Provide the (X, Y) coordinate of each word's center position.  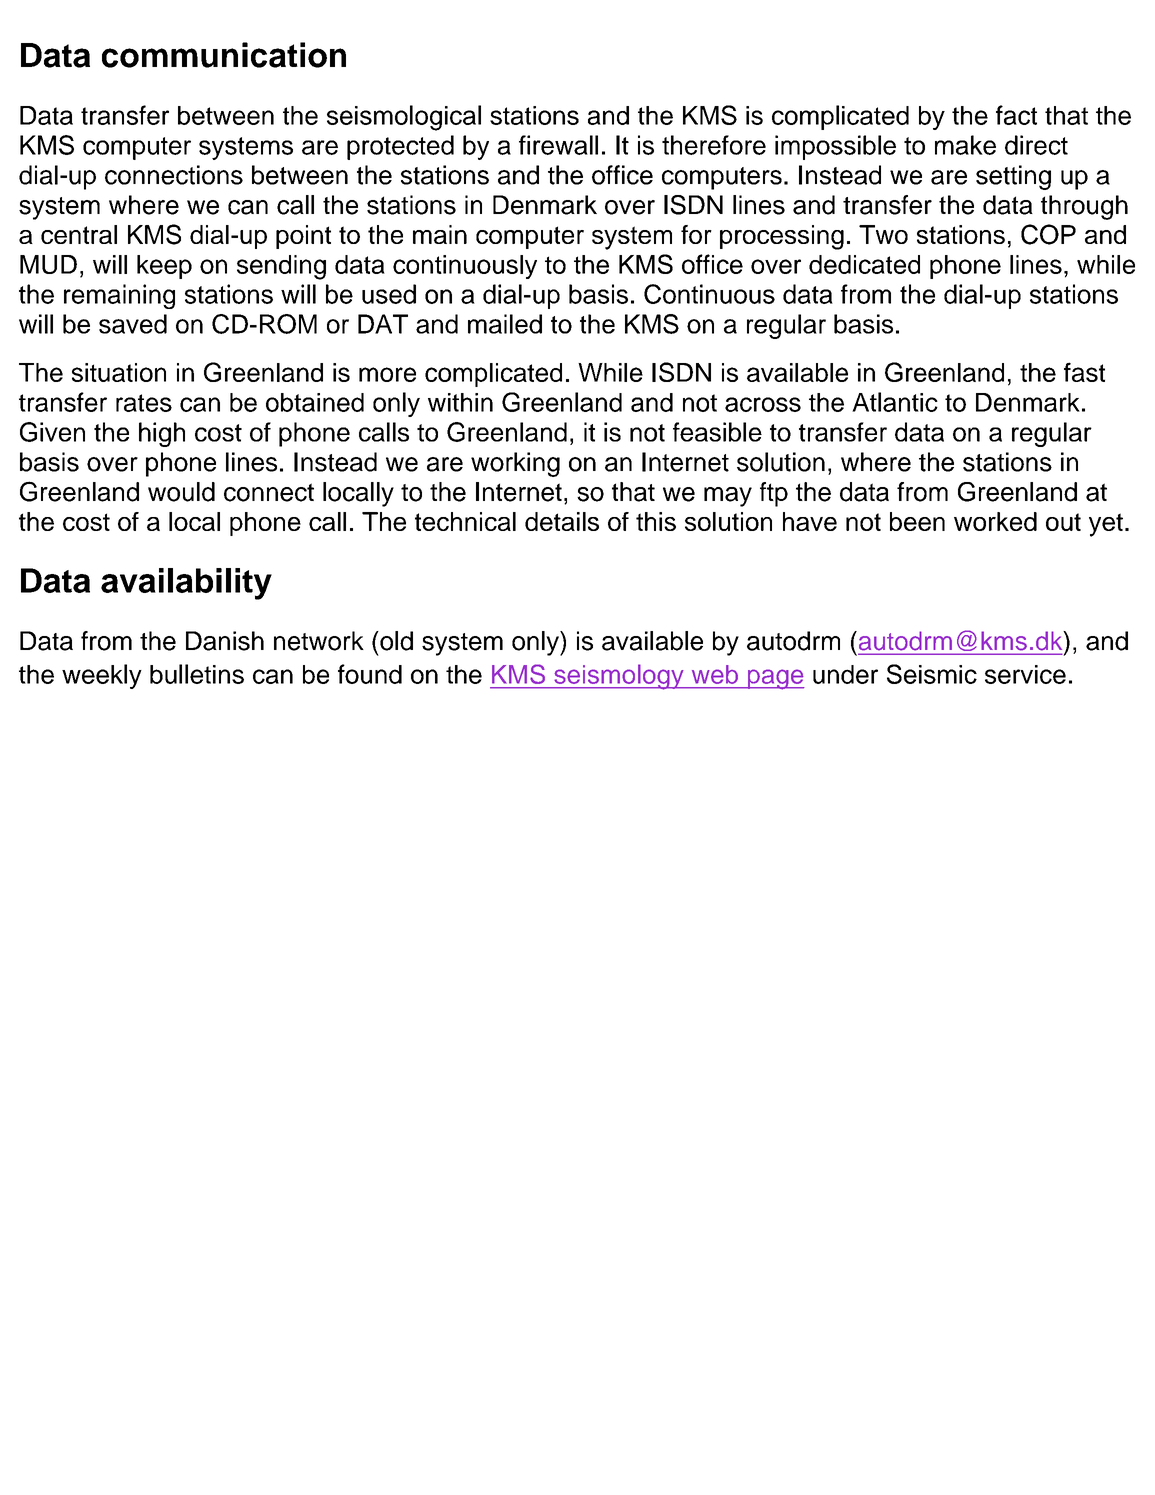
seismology (619, 677)
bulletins (197, 674)
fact (1016, 115)
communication (224, 55)
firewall (558, 145)
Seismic (932, 674)
